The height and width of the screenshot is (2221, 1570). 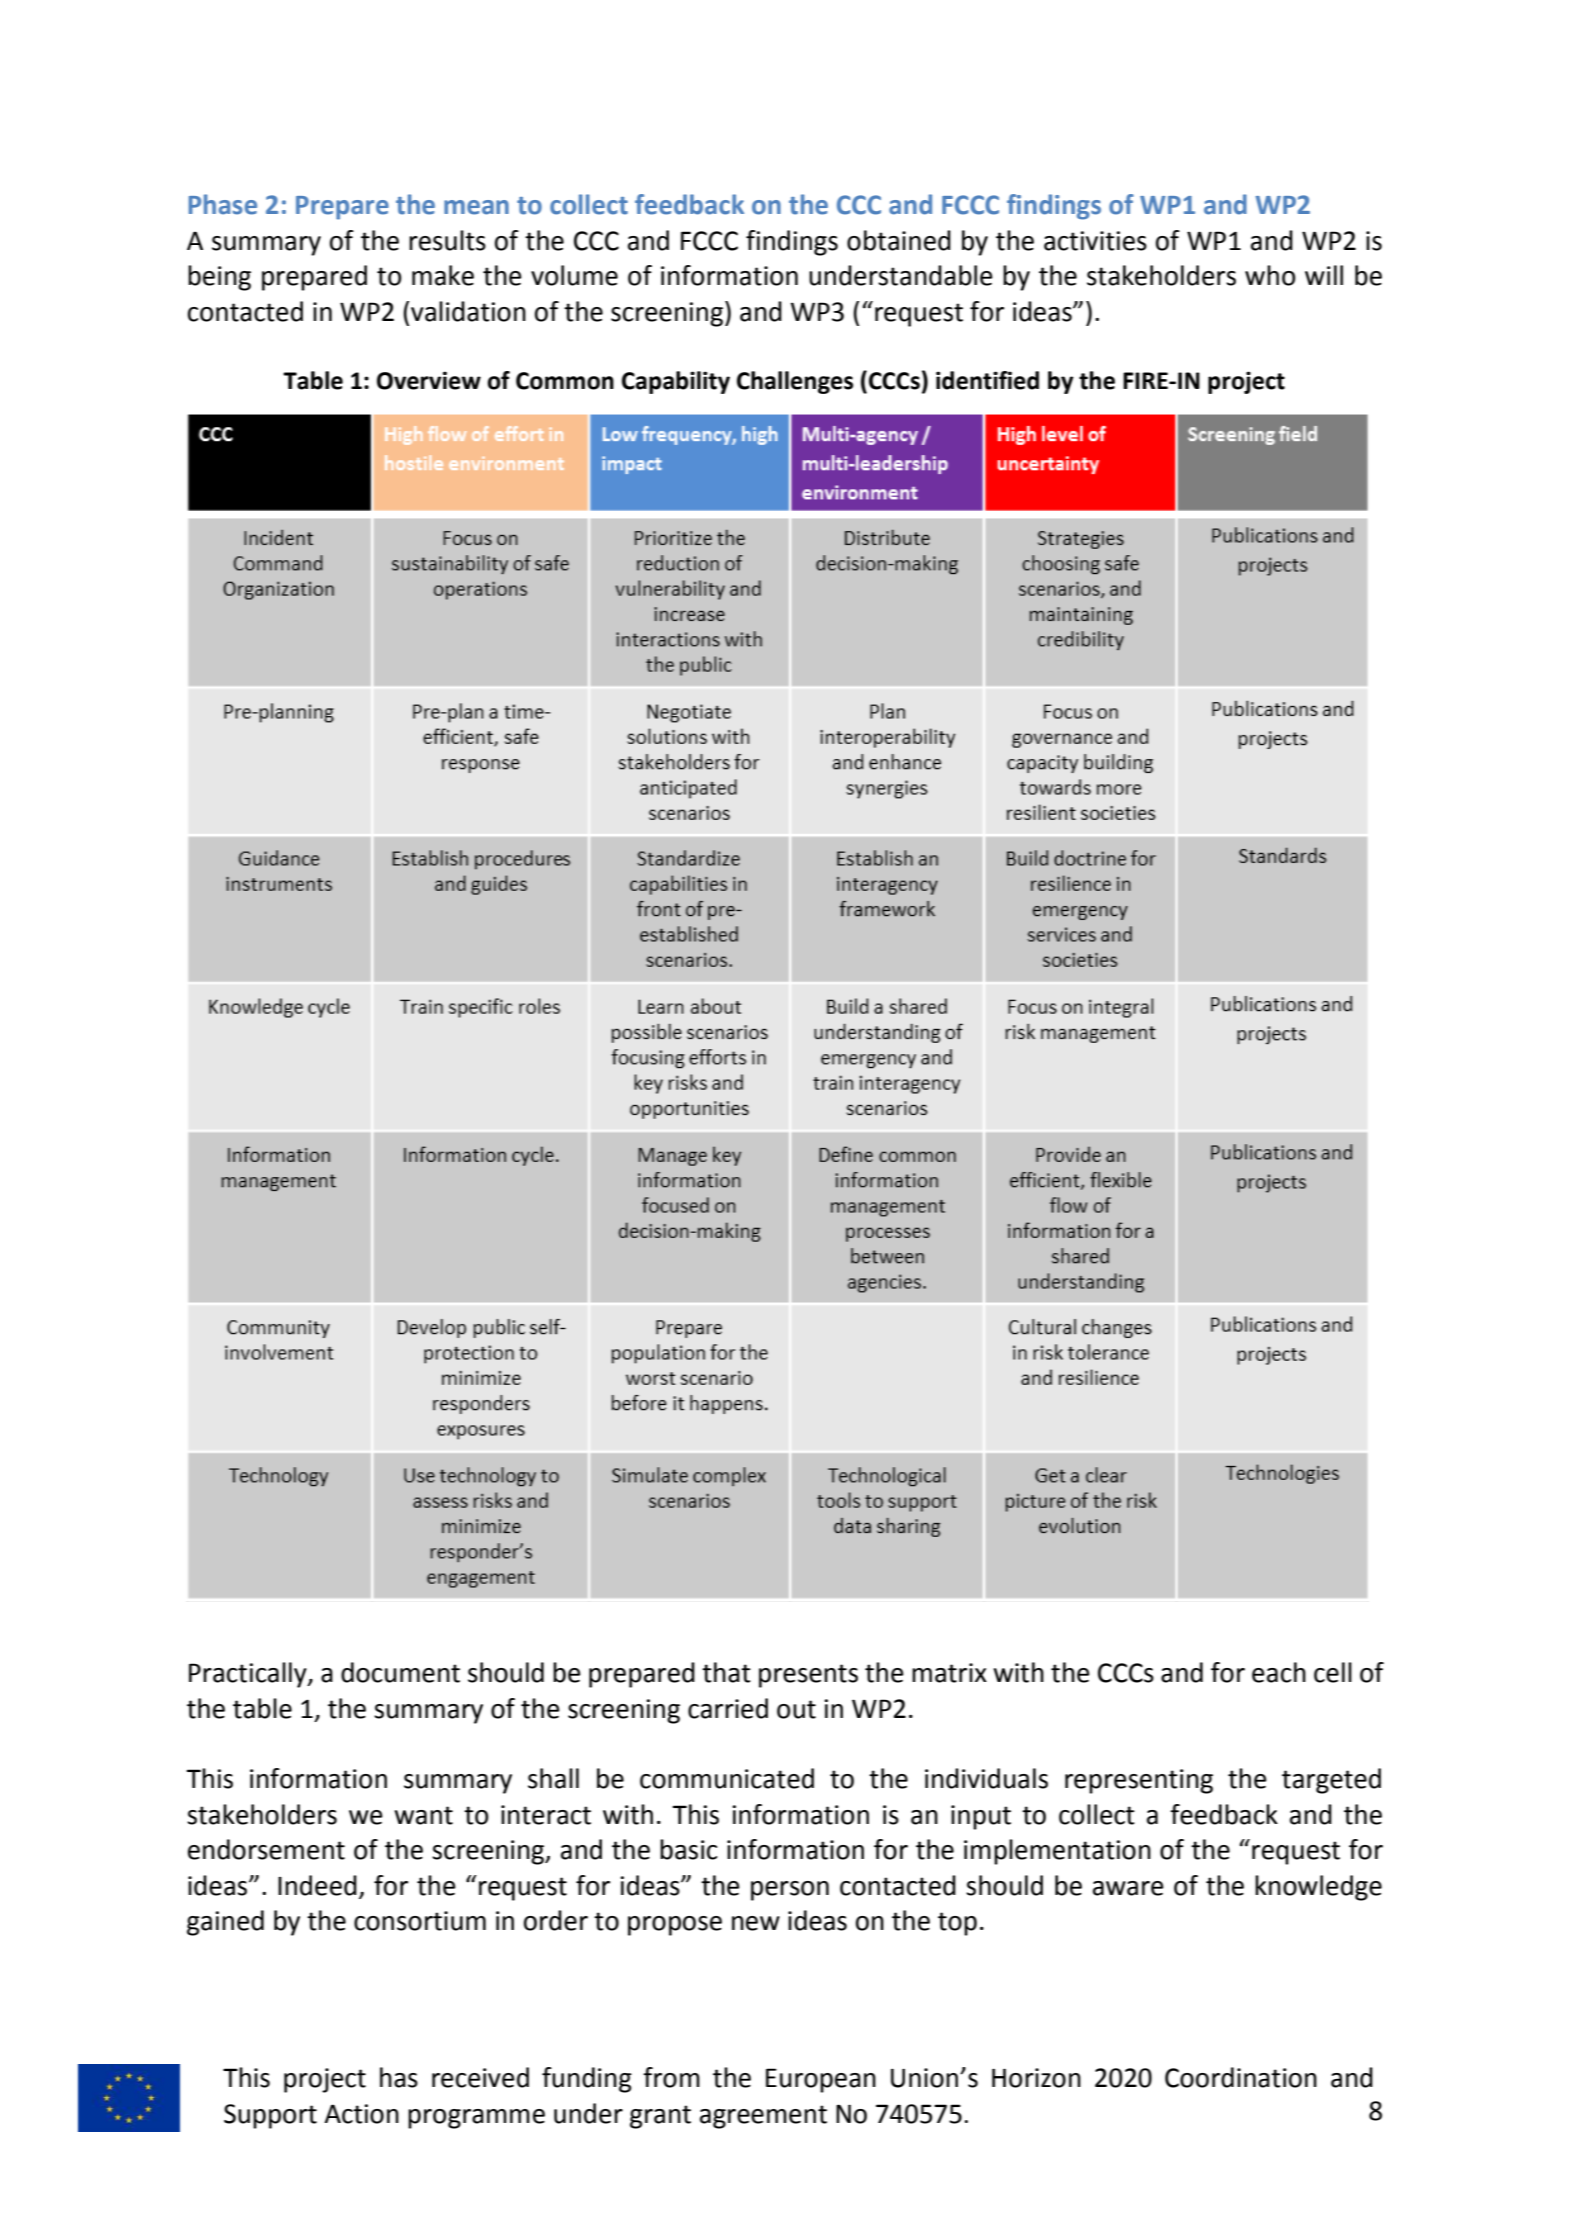 What do you see at coordinates (1270, 275) in the screenshot?
I see `who` at bounding box center [1270, 275].
